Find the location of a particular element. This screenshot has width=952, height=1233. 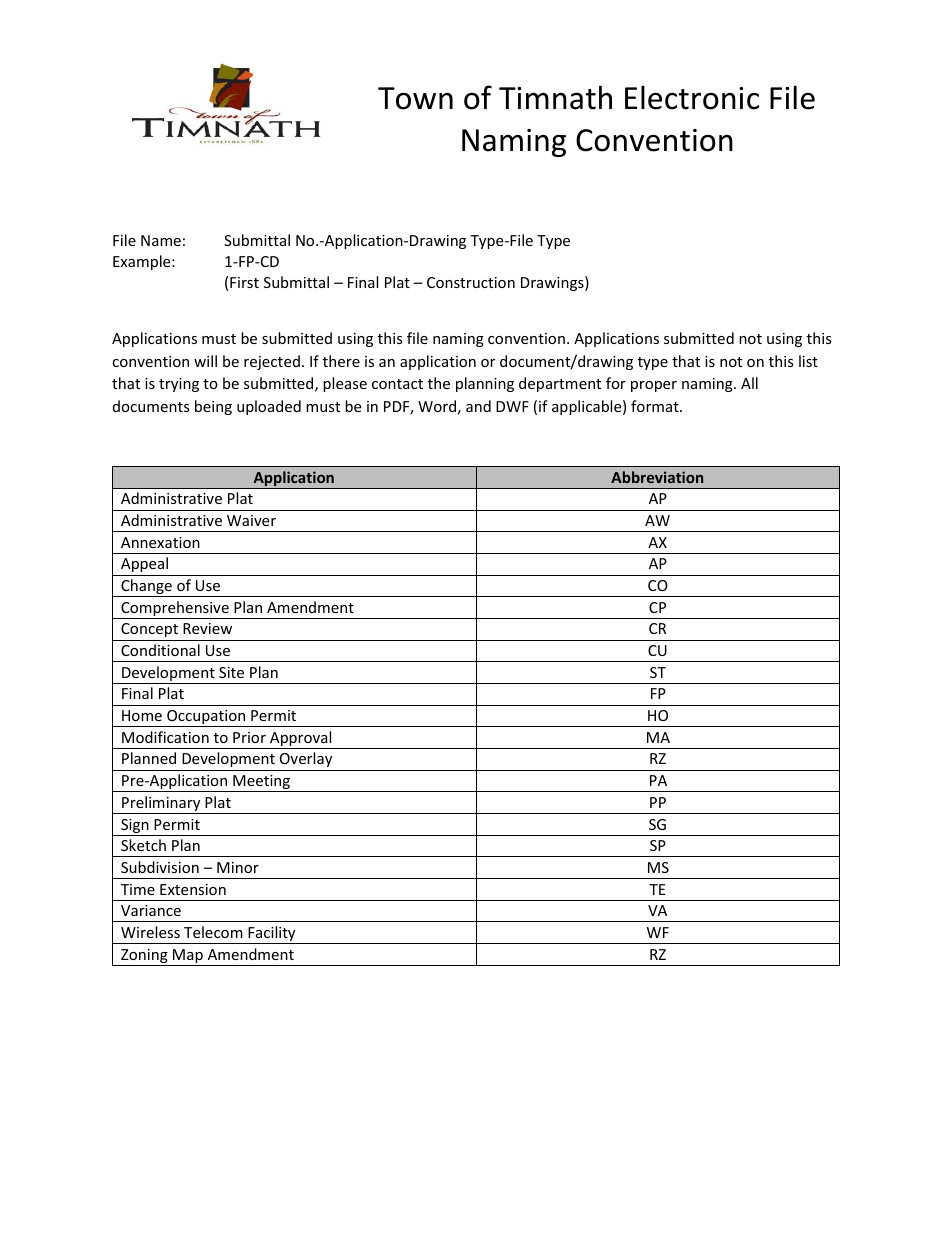

Facility is located at coordinates (272, 935).
